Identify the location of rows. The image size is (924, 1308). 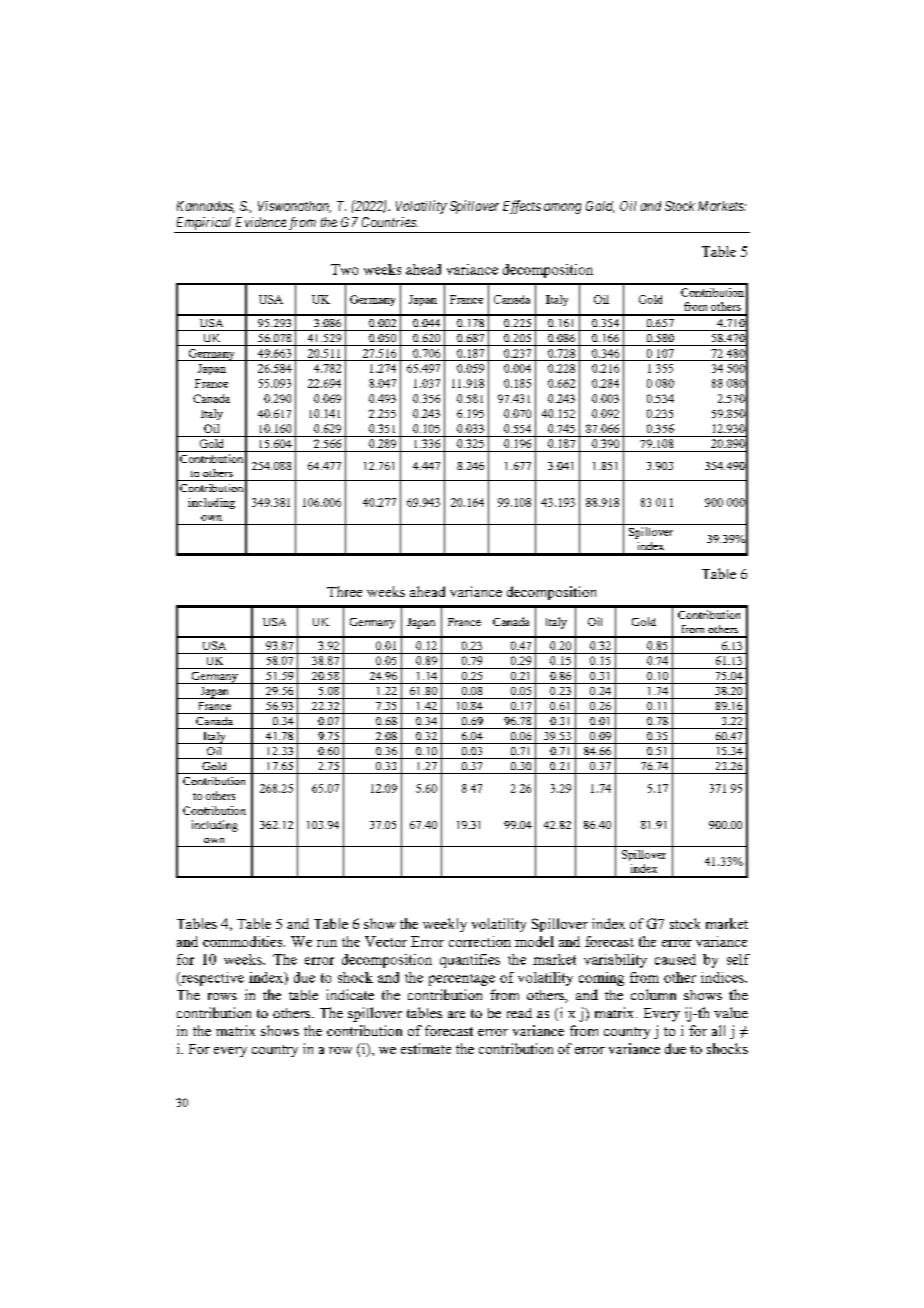
(222, 996).
